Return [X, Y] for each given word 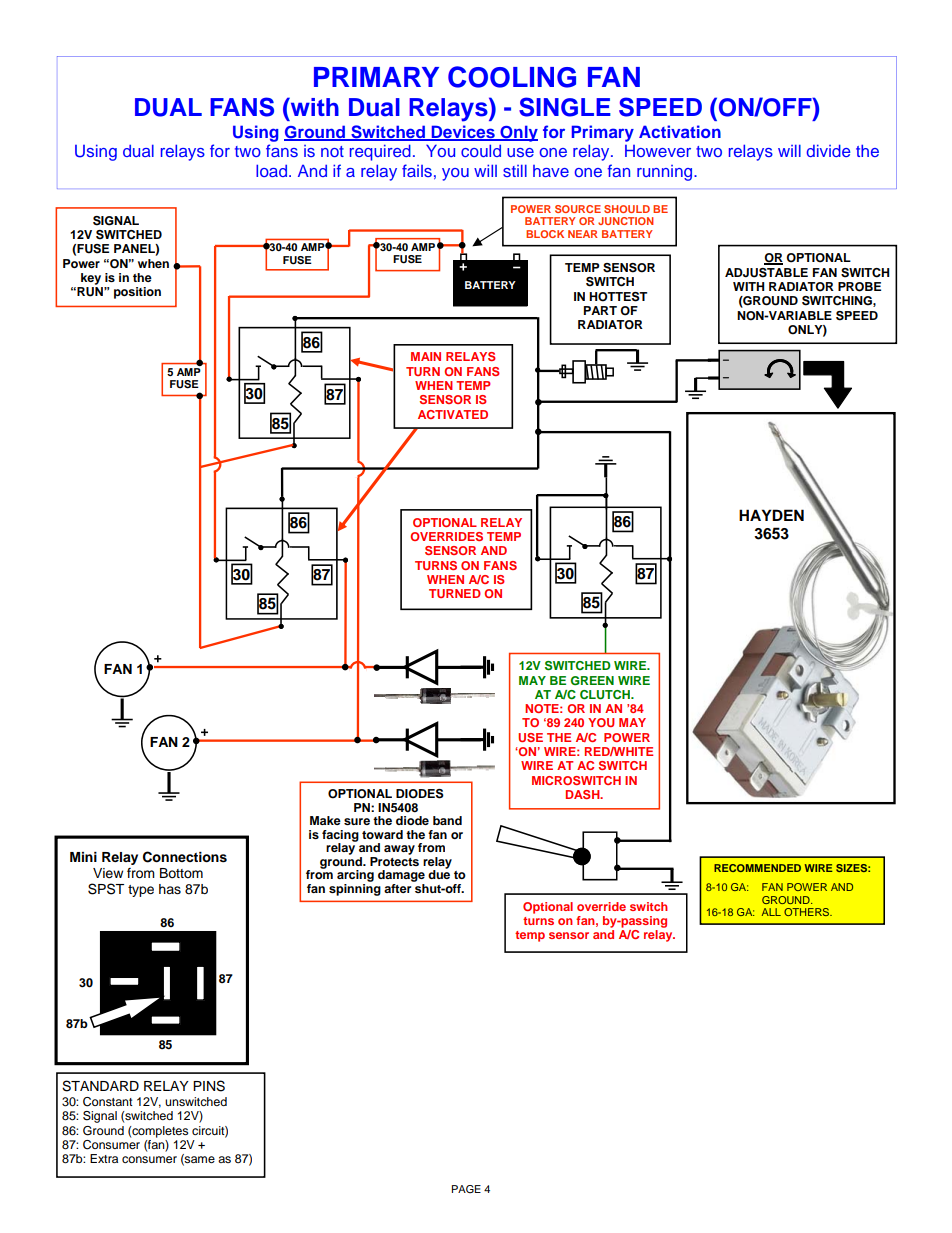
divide [829, 150]
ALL [771, 912]
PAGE [466, 1189]
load [271, 170]
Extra [104, 1158]
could [481, 150]
